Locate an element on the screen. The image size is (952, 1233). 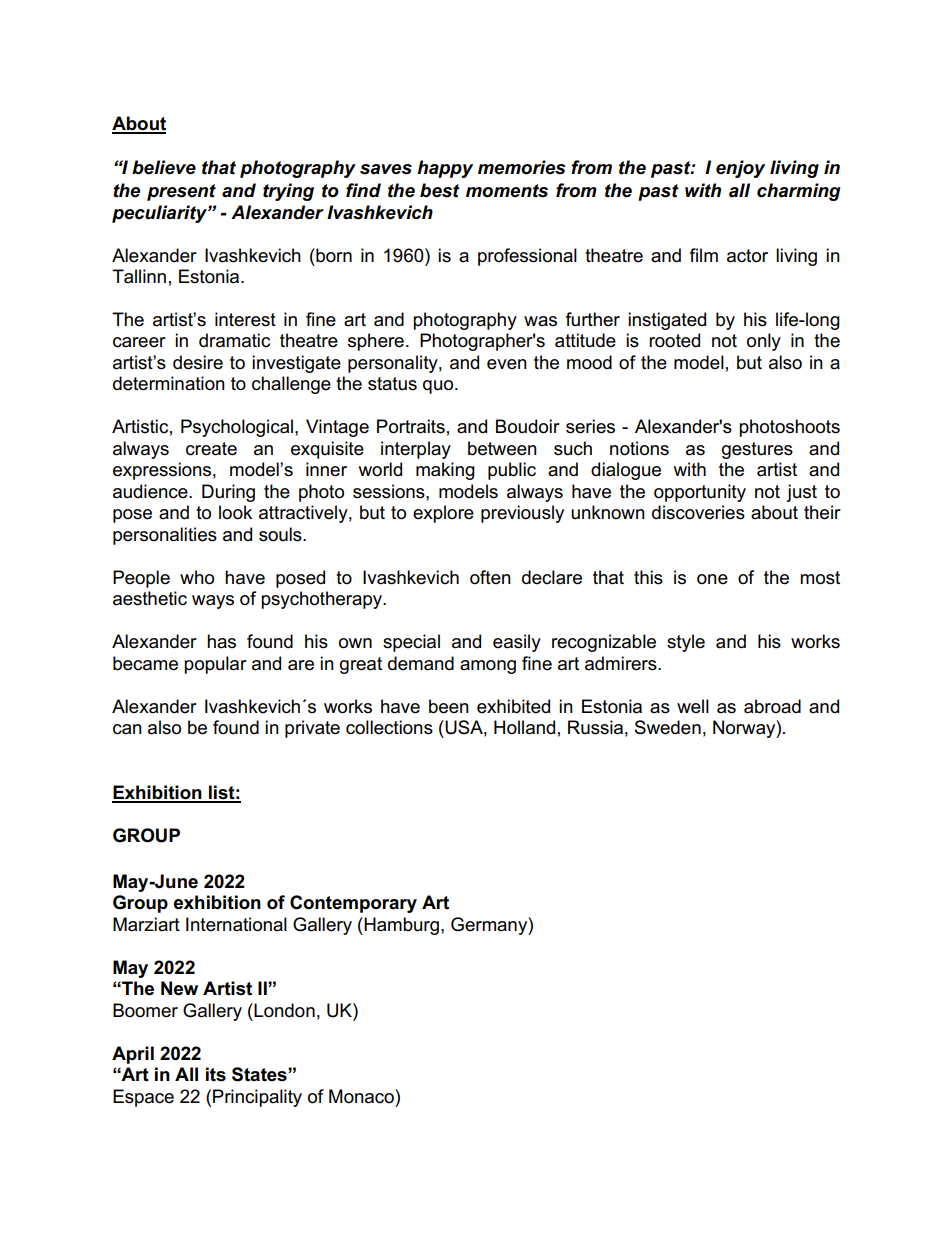
enjoy is located at coordinates (740, 169).
